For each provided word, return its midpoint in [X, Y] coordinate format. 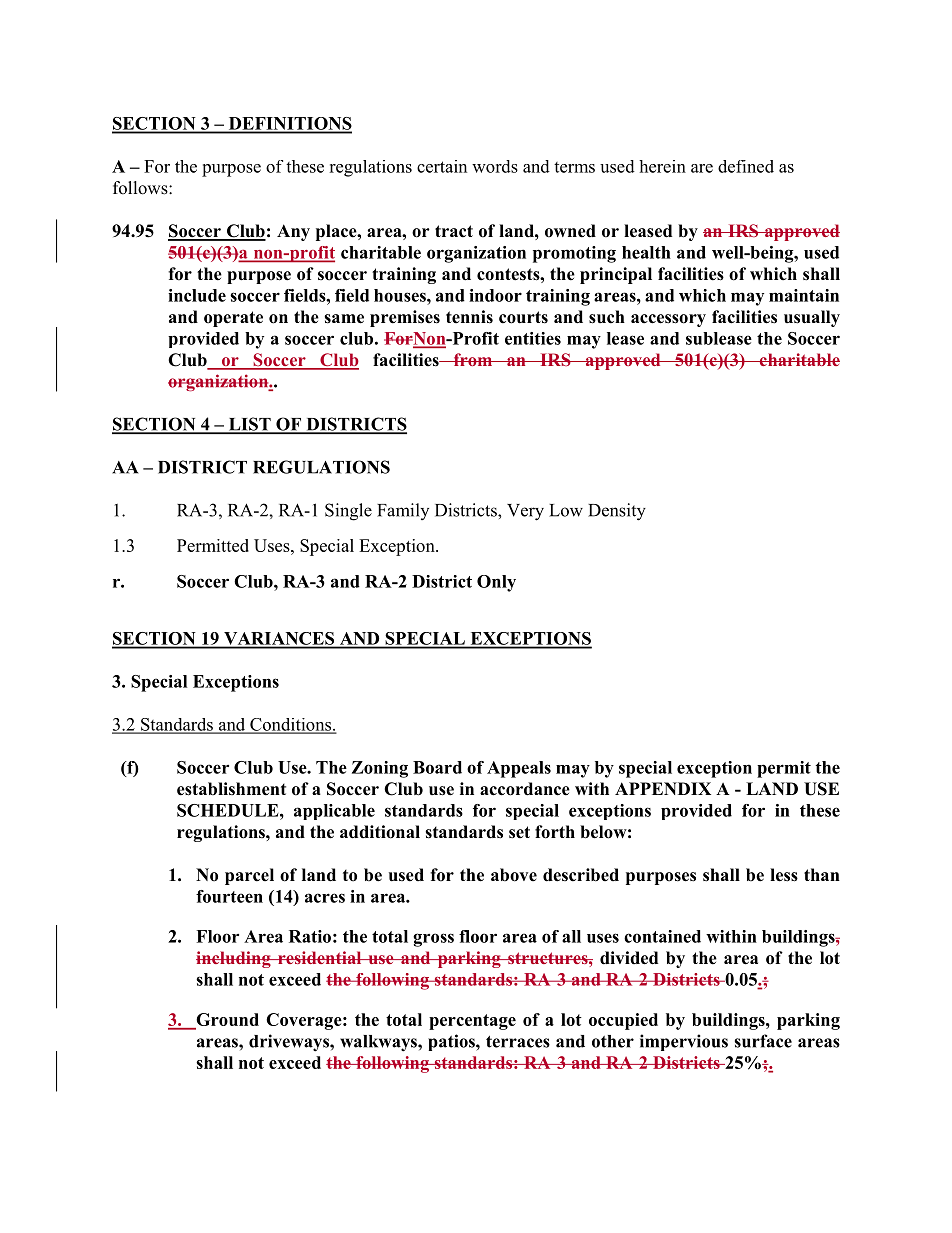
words [495, 166]
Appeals [519, 769]
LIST [249, 425]
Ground [227, 1019]
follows [141, 188]
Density [617, 512]
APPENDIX [663, 788]
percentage [472, 1022]
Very [525, 512]
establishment [231, 789]
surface [763, 1041]
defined [746, 166]
